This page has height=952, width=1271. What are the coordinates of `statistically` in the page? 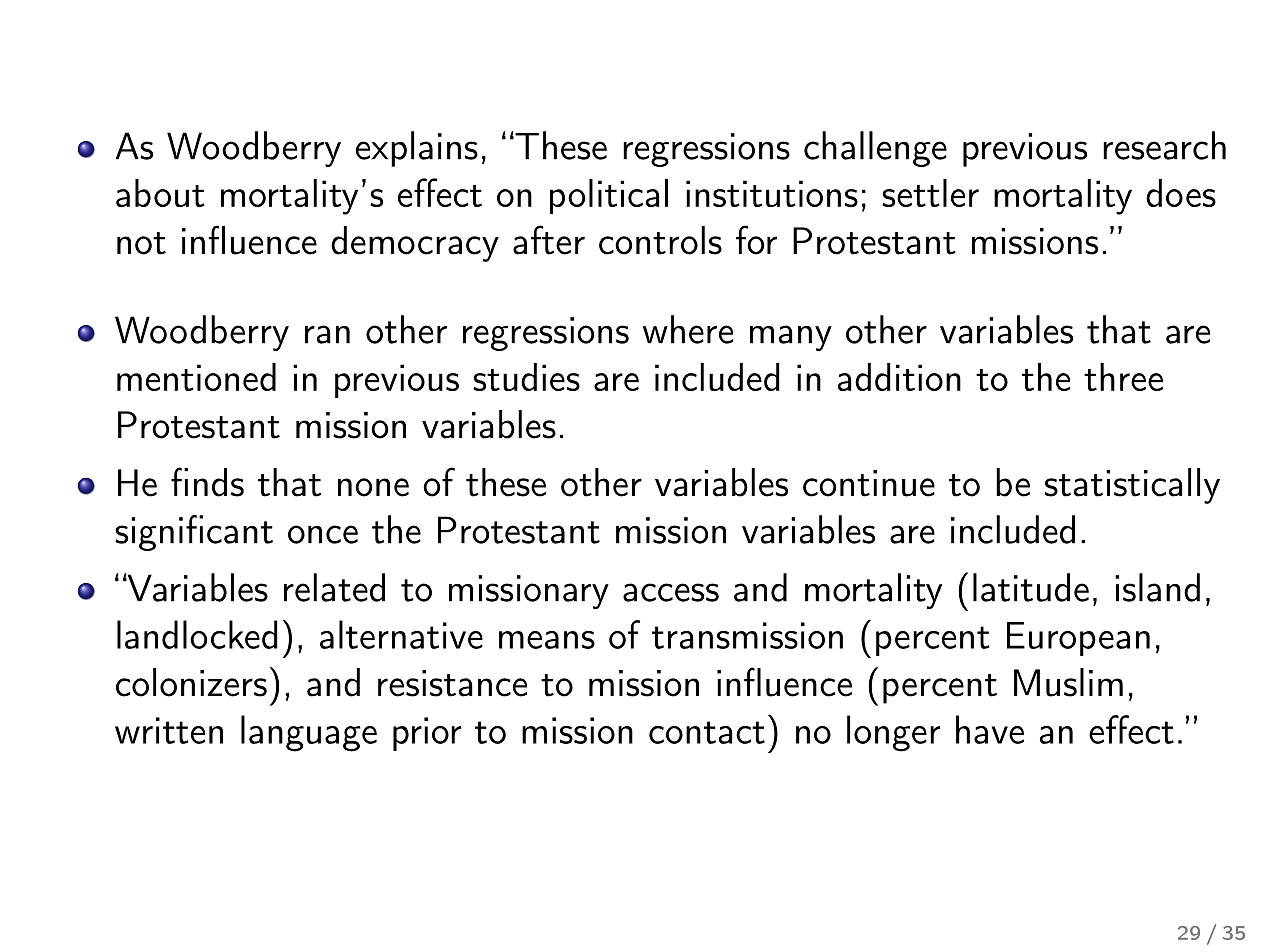 It's located at (1132, 486).
